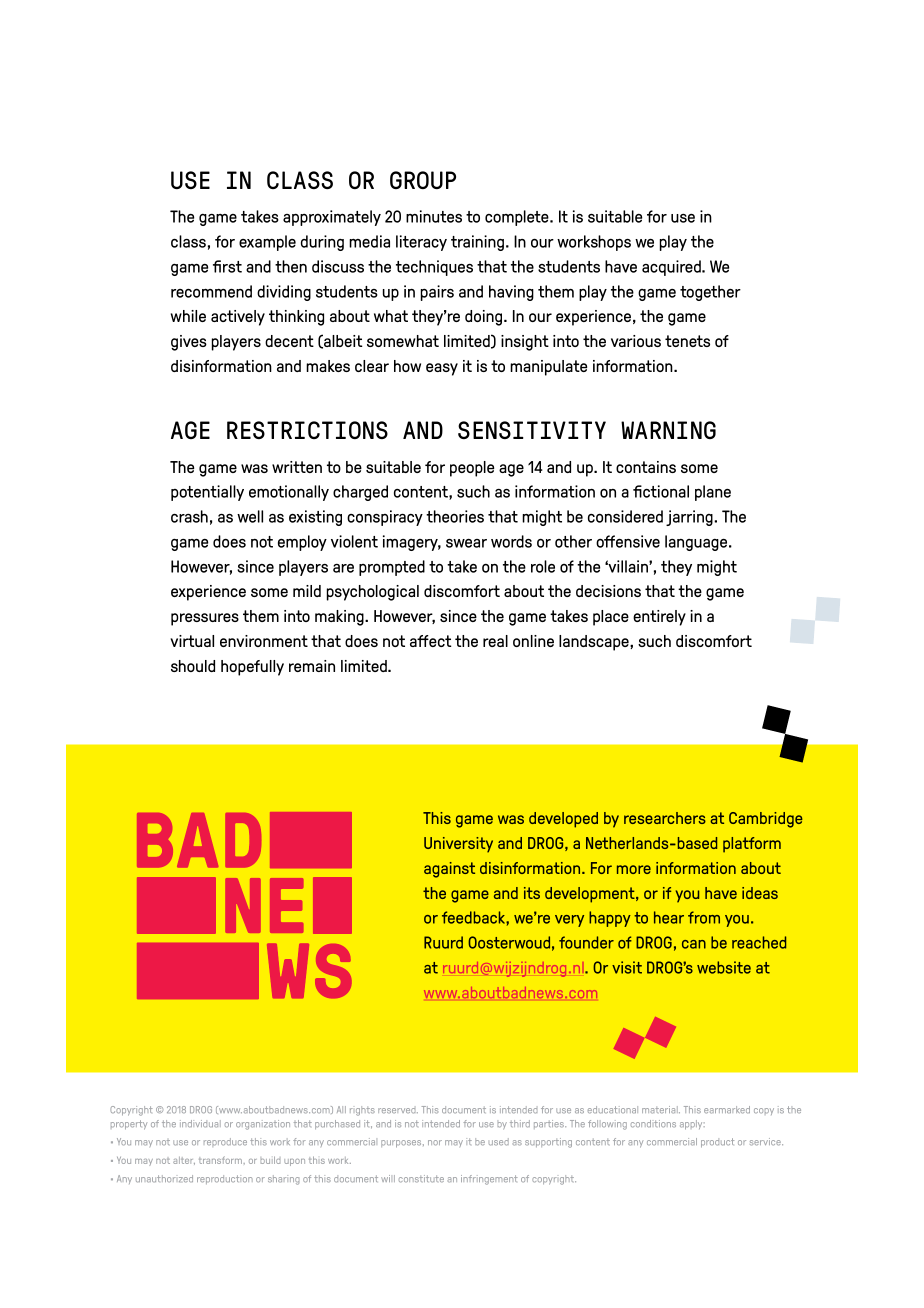 Image resolution: width=924 pixels, height=1308 pixels. What do you see at coordinates (189, 516) in the screenshot?
I see `crash` at bounding box center [189, 516].
